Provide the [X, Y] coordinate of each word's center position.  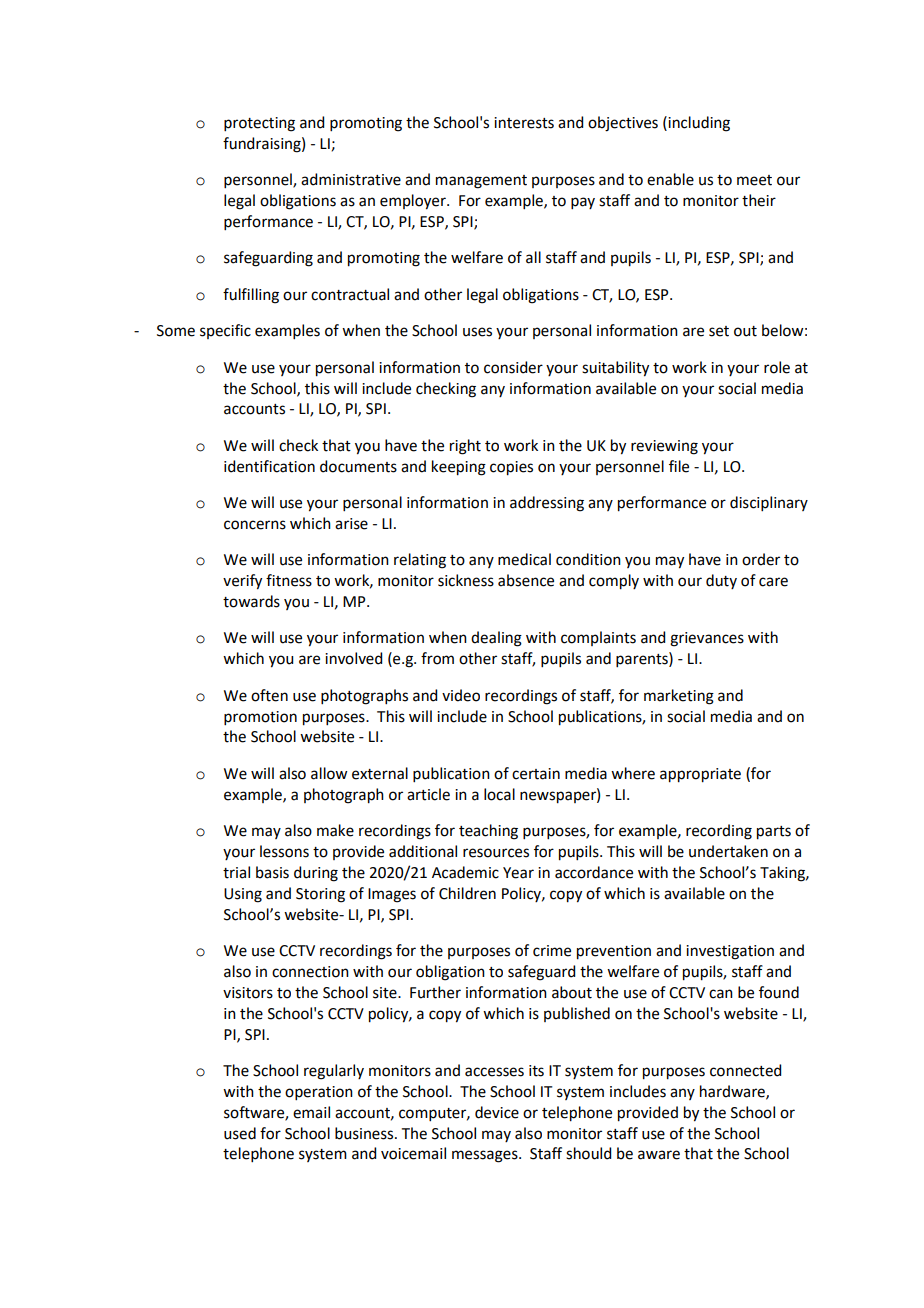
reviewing [664, 447]
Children [467, 893]
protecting [259, 124]
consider [513, 367]
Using [243, 895]
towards [251, 601]
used [240, 1133]
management [481, 182]
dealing [496, 639]
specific [225, 331]
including [698, 124]
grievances [707, 639]
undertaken [728, 851]
